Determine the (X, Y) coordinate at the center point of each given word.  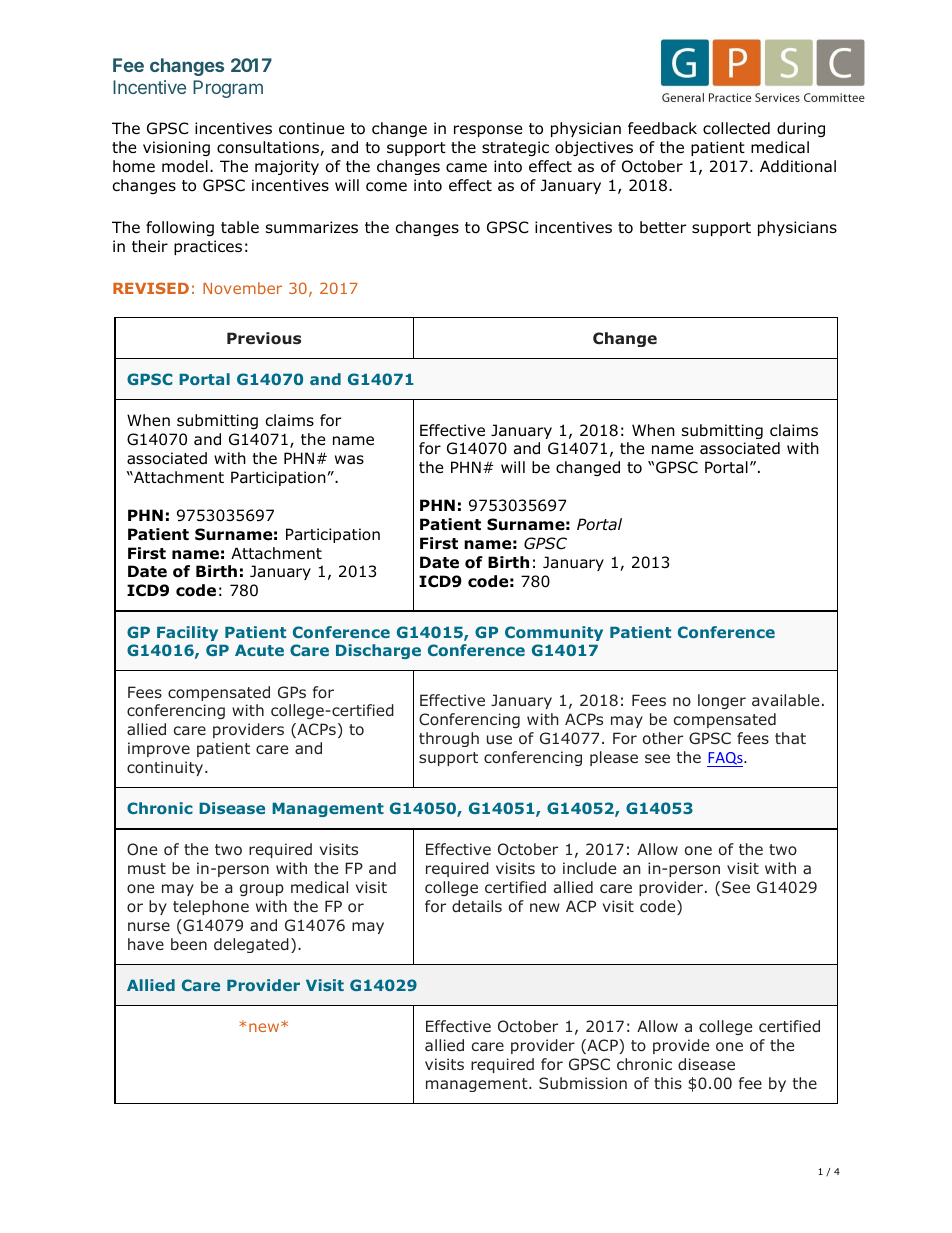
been (189, 944)
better (663, 227)
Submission (583, 1083)
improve (159, 749)
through (449, 739)
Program (228, 89)
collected (736, 128)
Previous (264, 338)
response (488, 131)
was (349, 460)
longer (722, 701)
